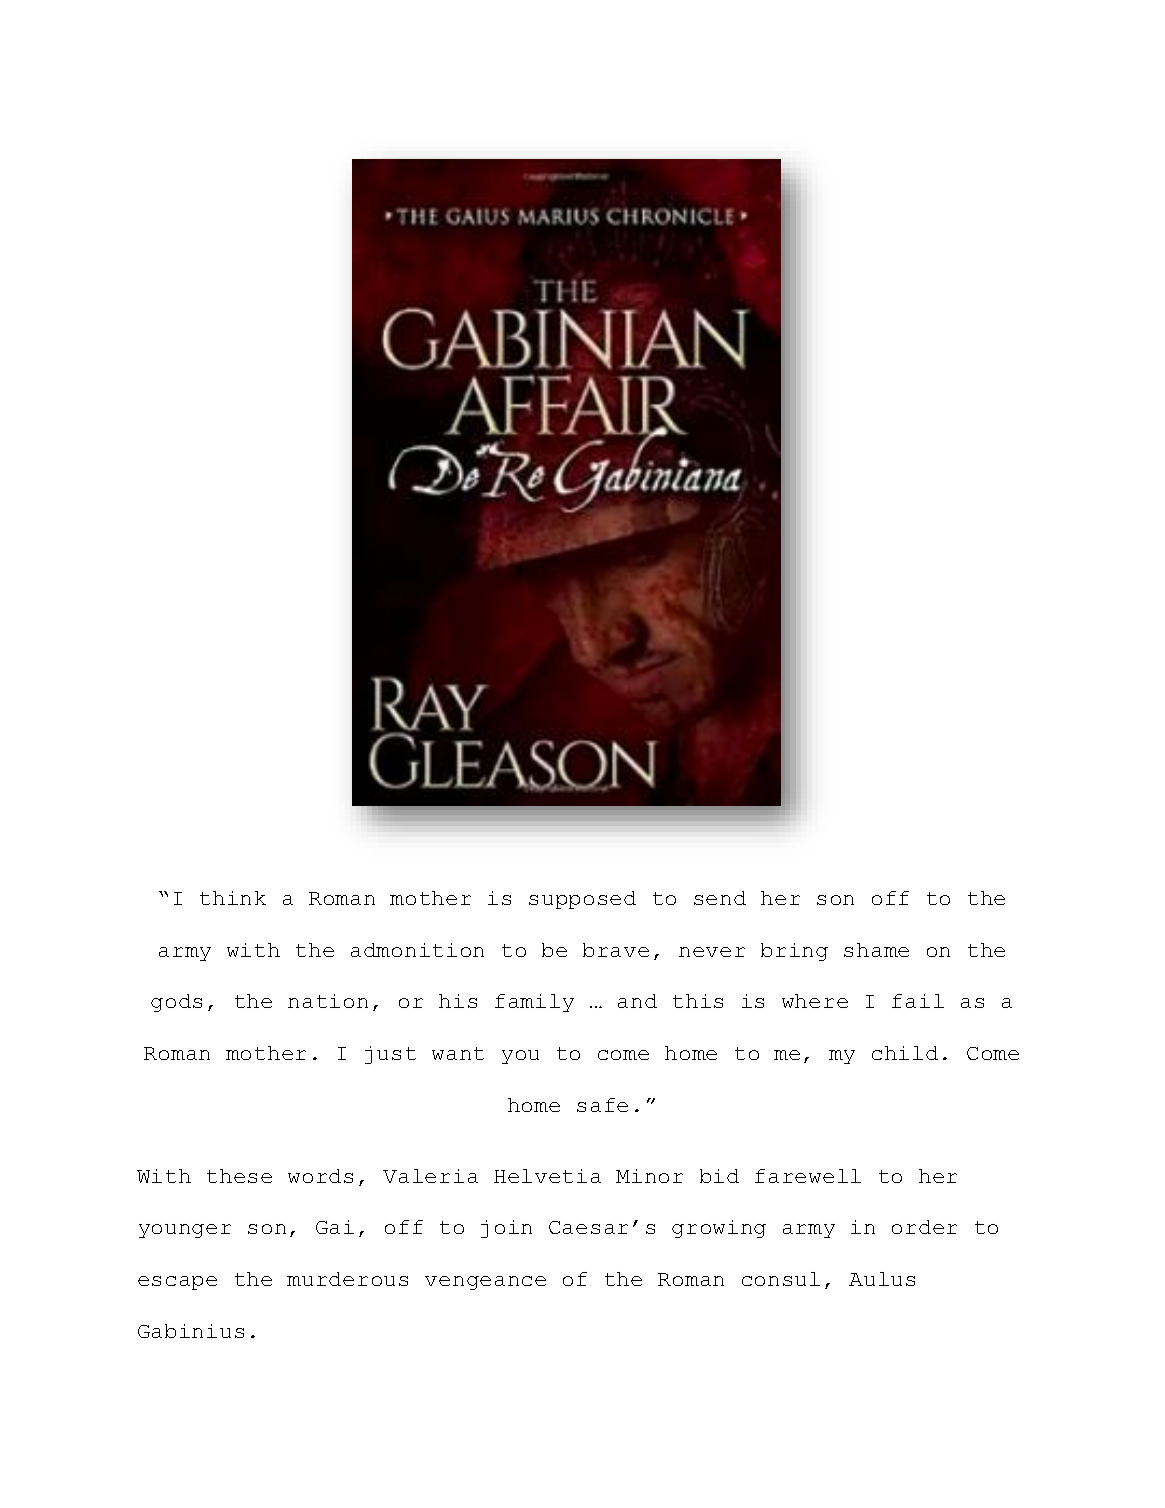 This document has height=1508, width=1165. What do you see at coordinates (582, 900) in the document?
I see `supposed` at bounding box center [582, 900].
